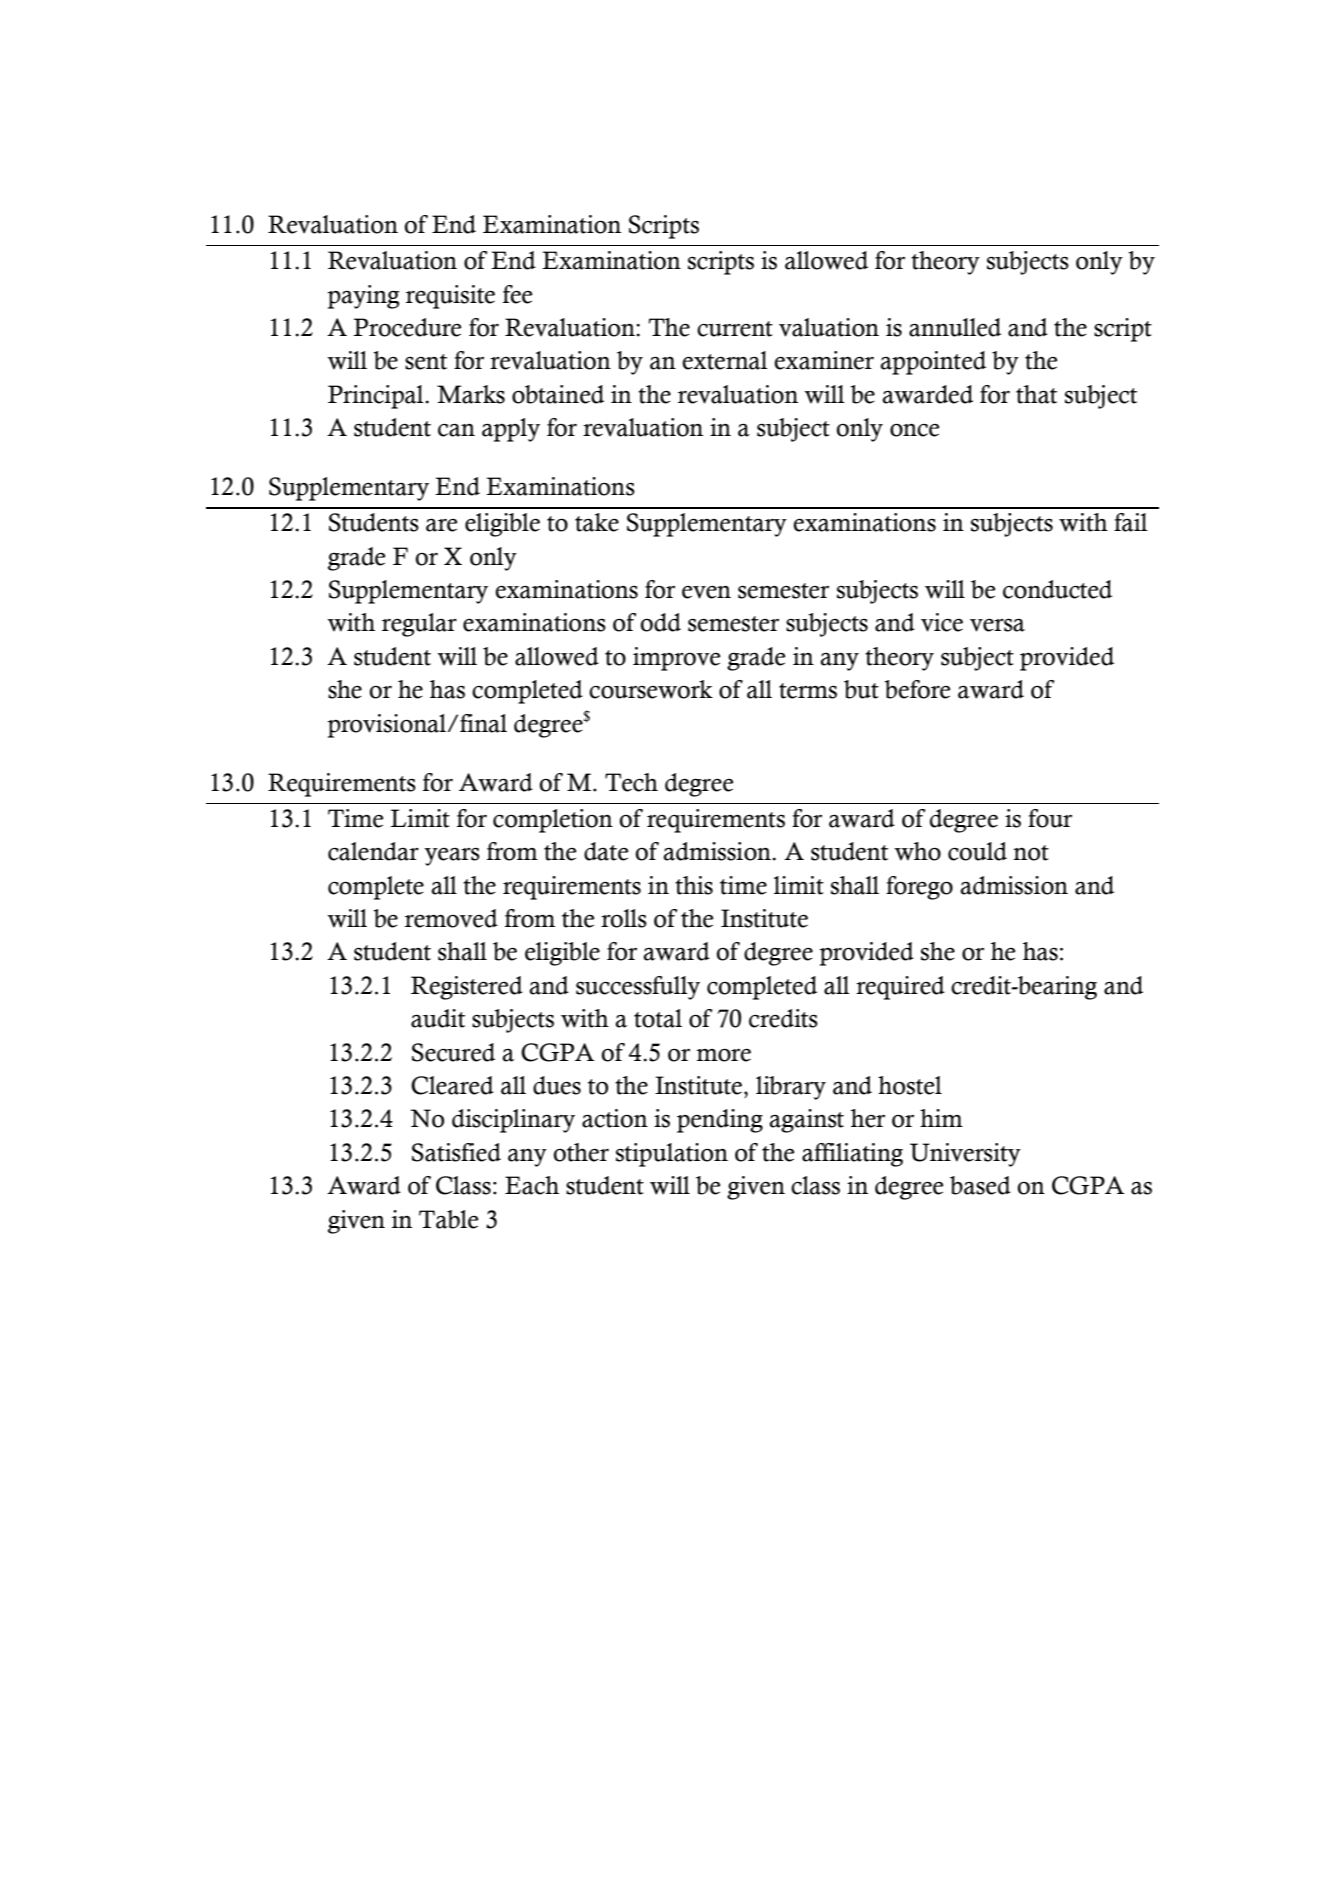  I want to click on Table, so click(449, 1219).
